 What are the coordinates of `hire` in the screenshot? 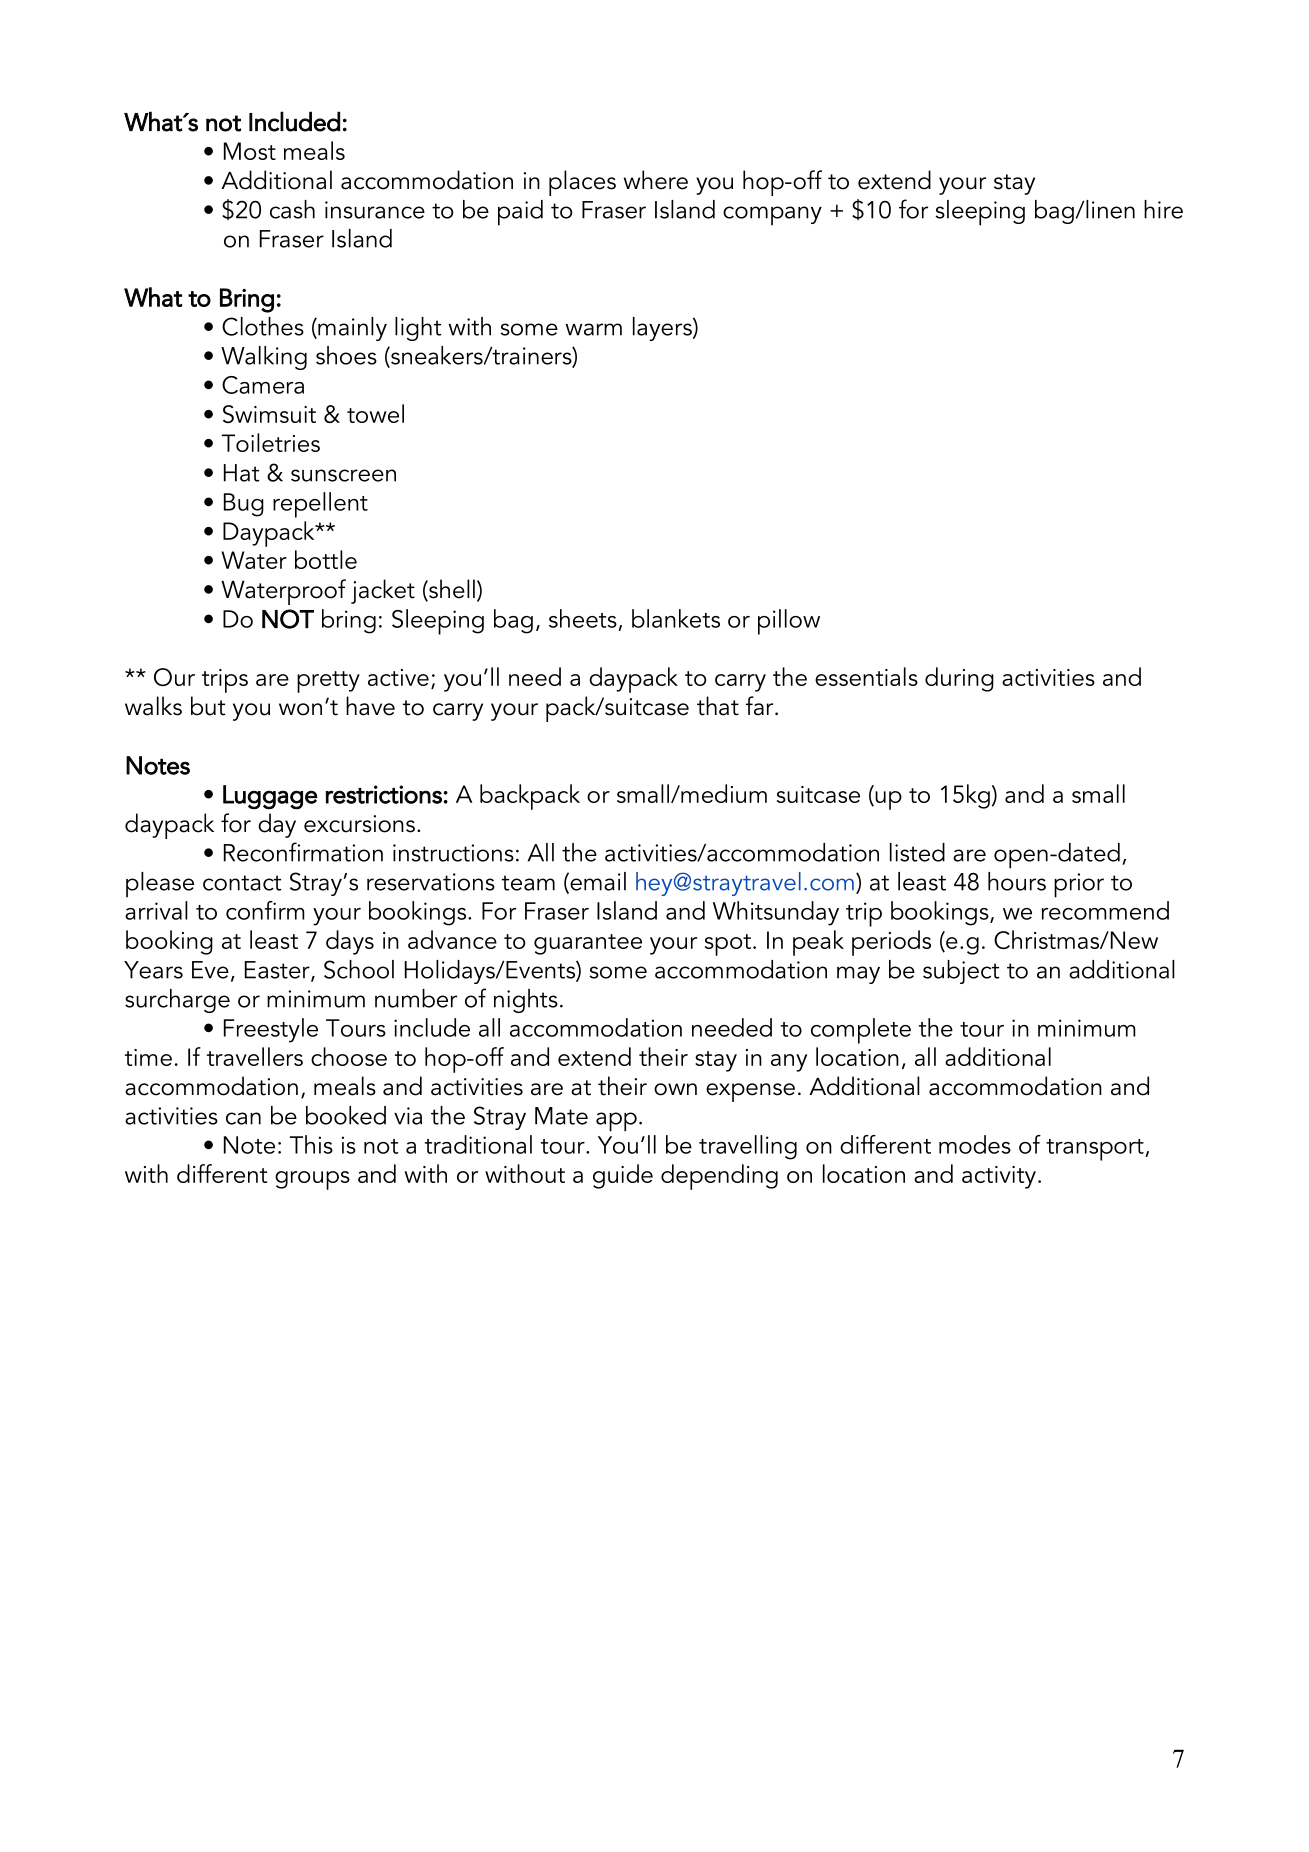 It's located at (1163, 209).
